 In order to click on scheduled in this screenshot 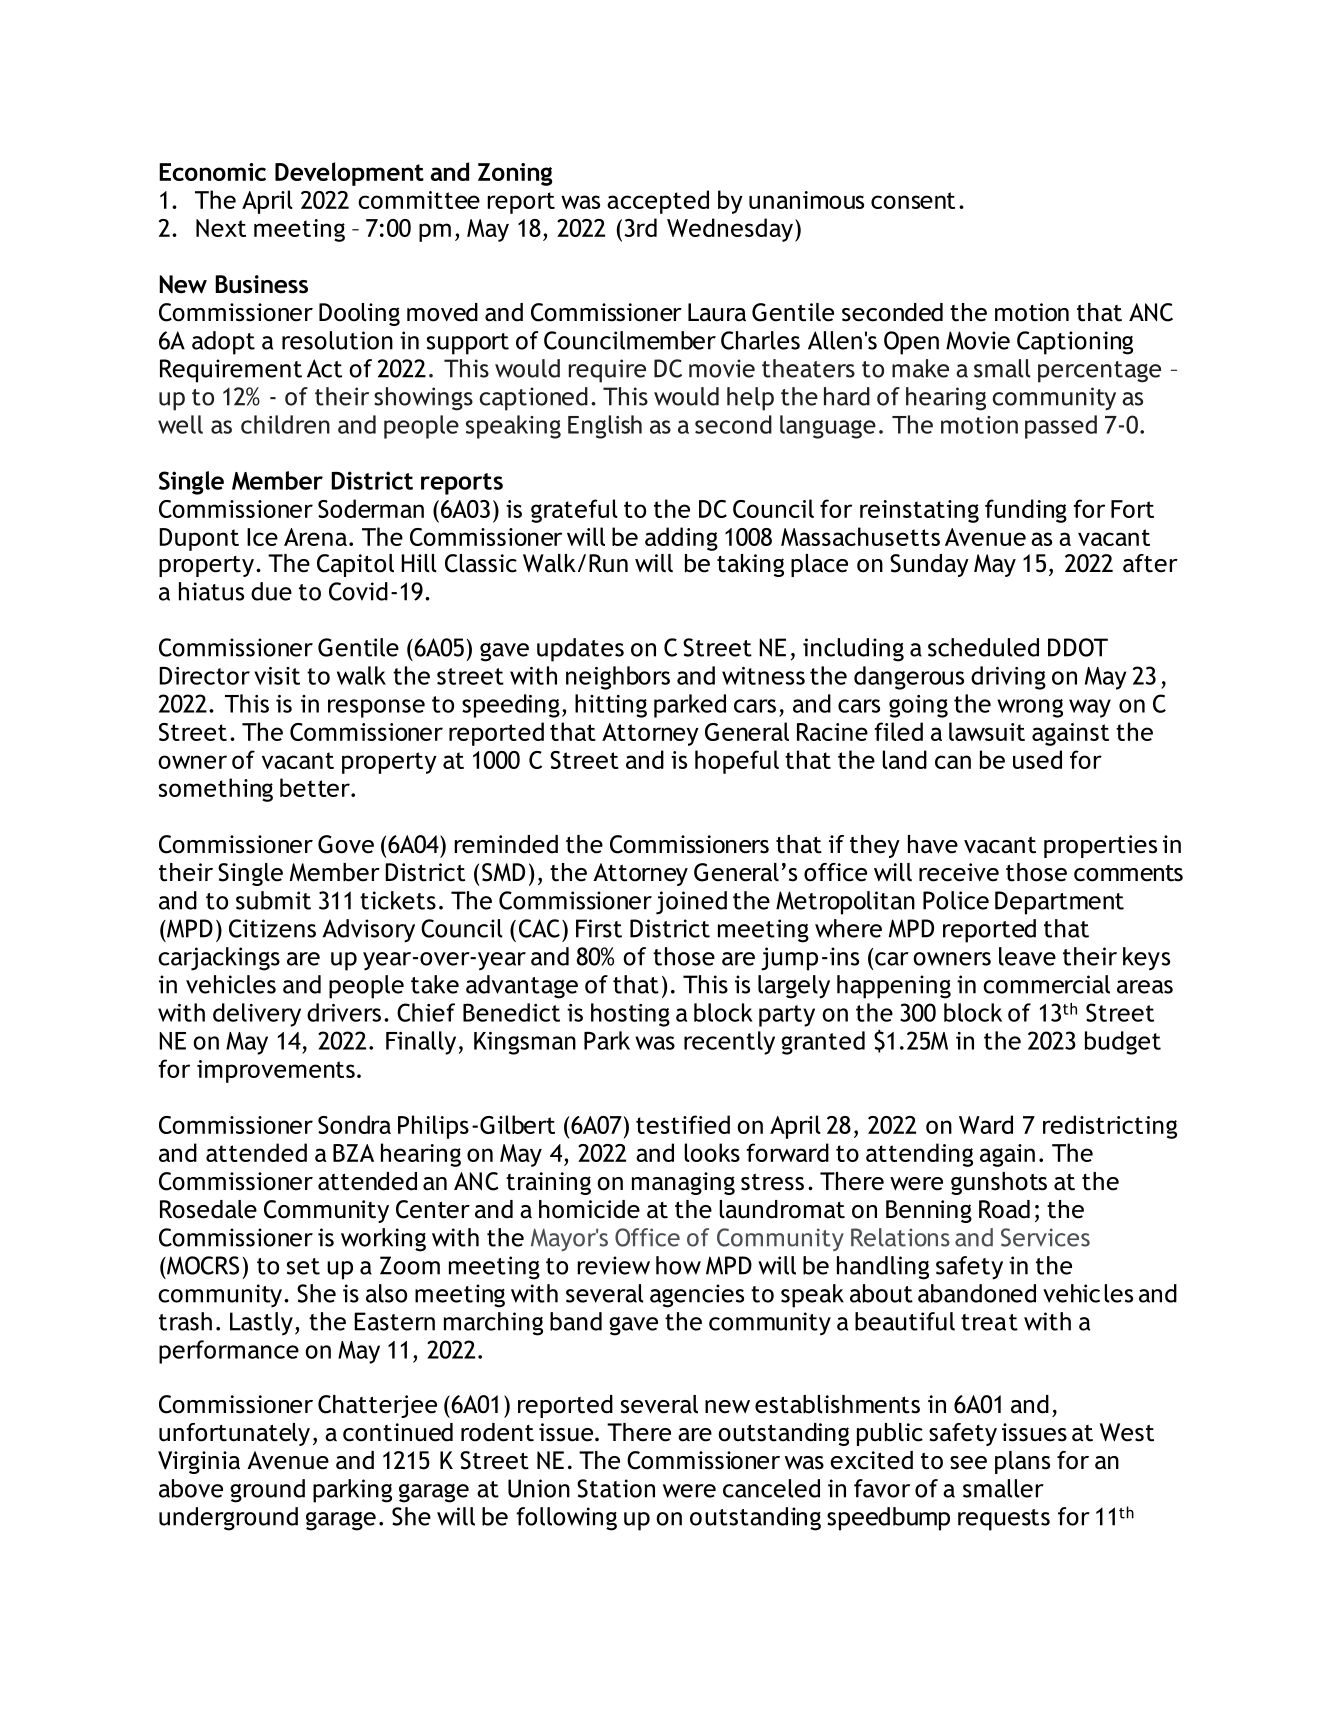, I will do `click(983, 647)`.
